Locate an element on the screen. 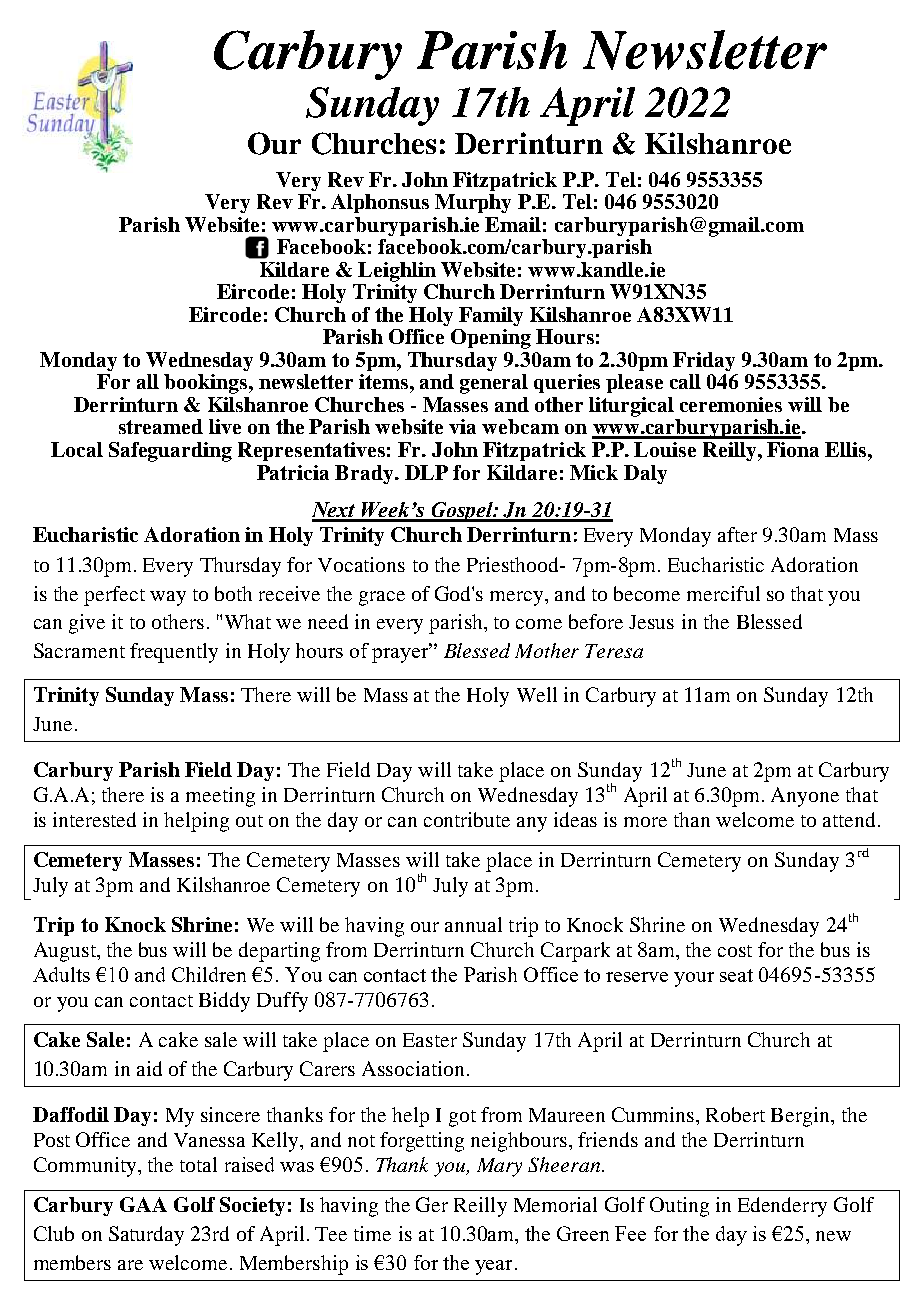 The image size is (924, 1308). Friday is located at coordinates (704, 361).
